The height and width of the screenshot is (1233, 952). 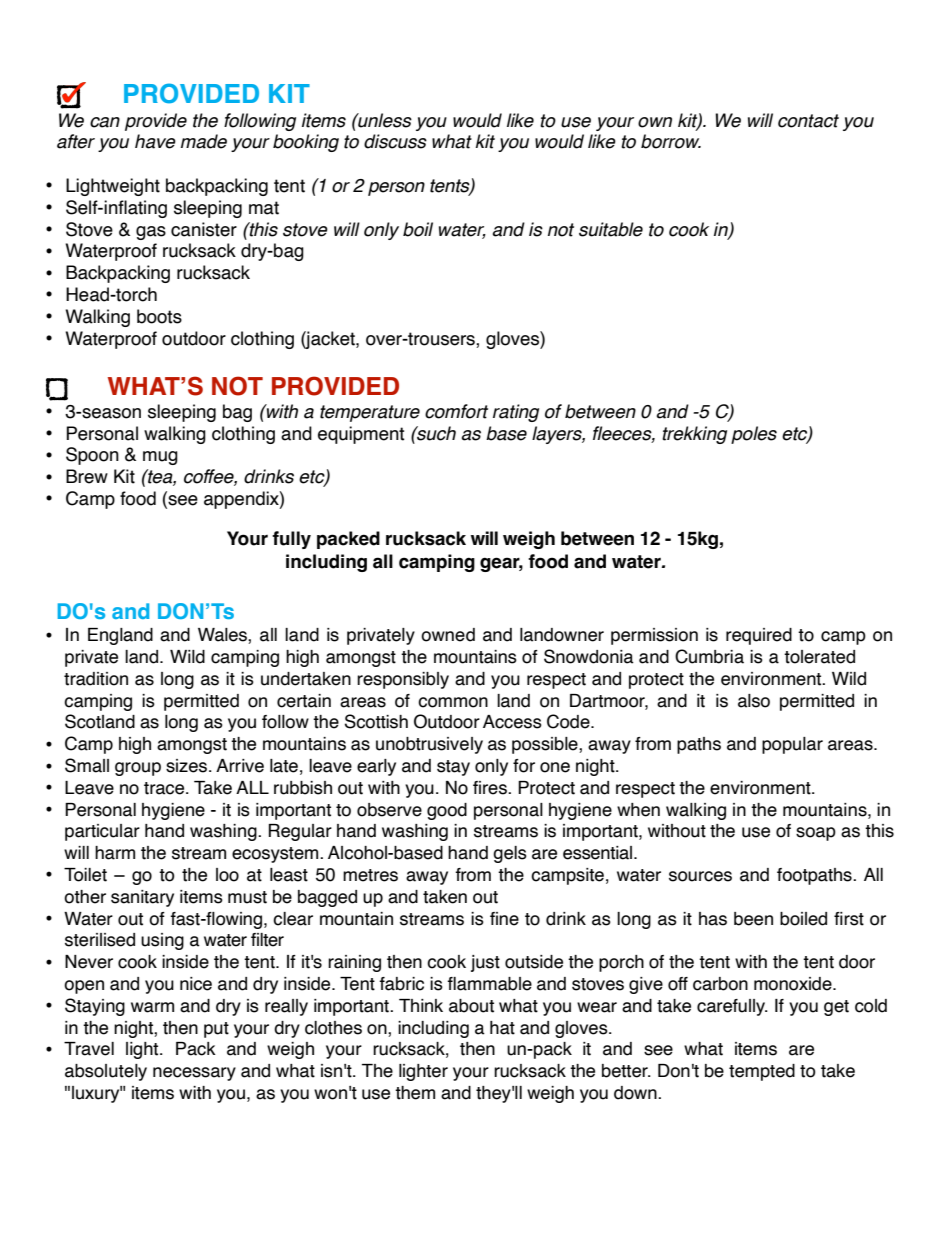 What do you see at coordinates (395, 141) in the screenshot?
I see `discuss` at bounding box center [395, 141].
